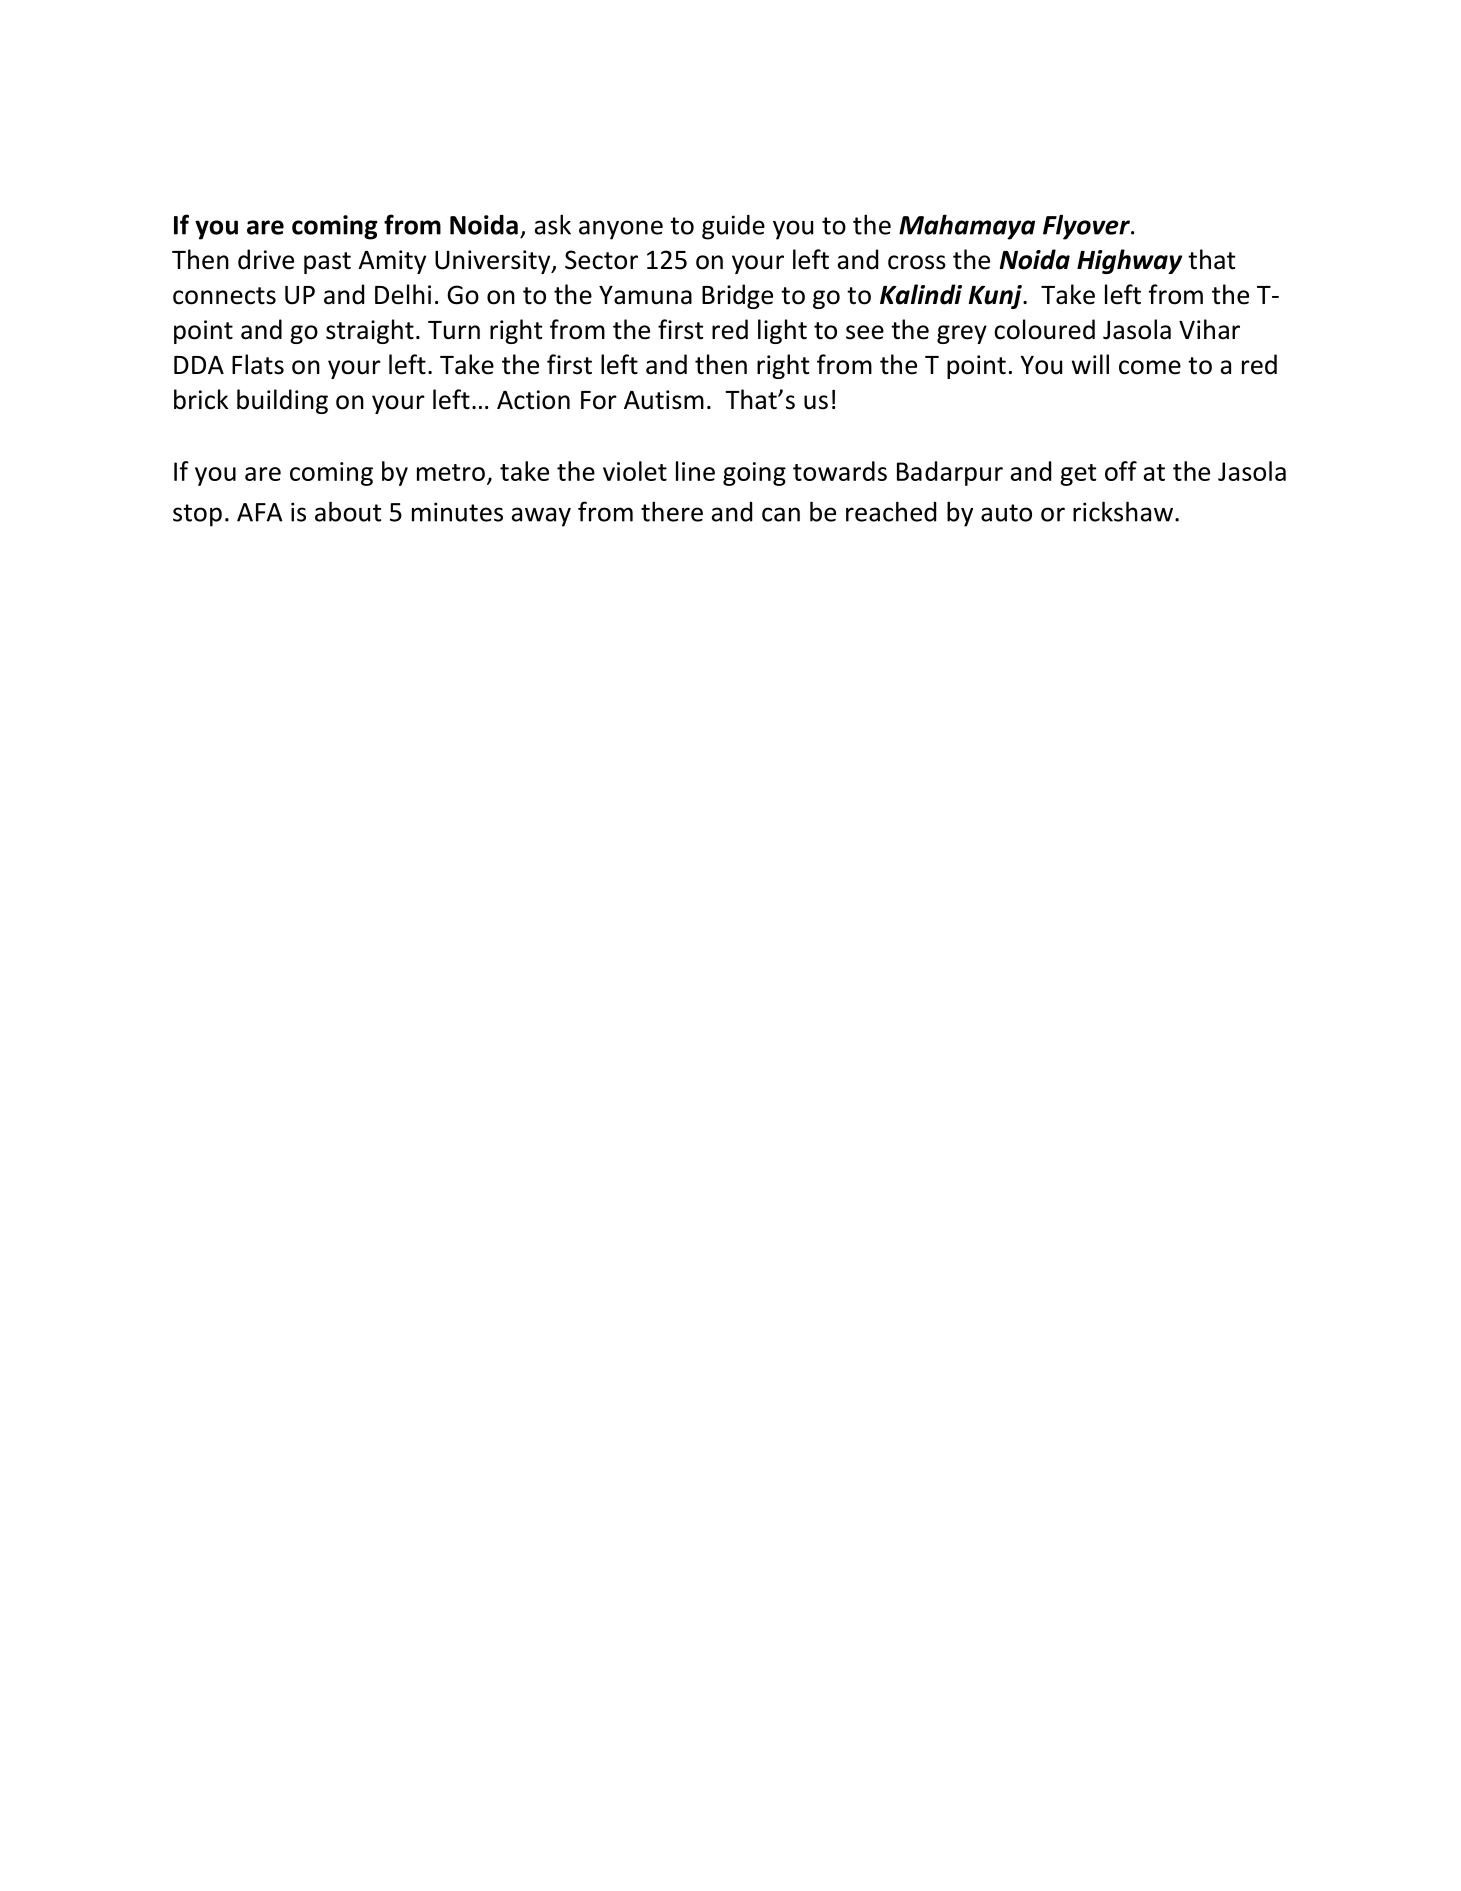  Describe the element at coordinates (1006, 513) in the screenshot. I see `auto` at that location.
